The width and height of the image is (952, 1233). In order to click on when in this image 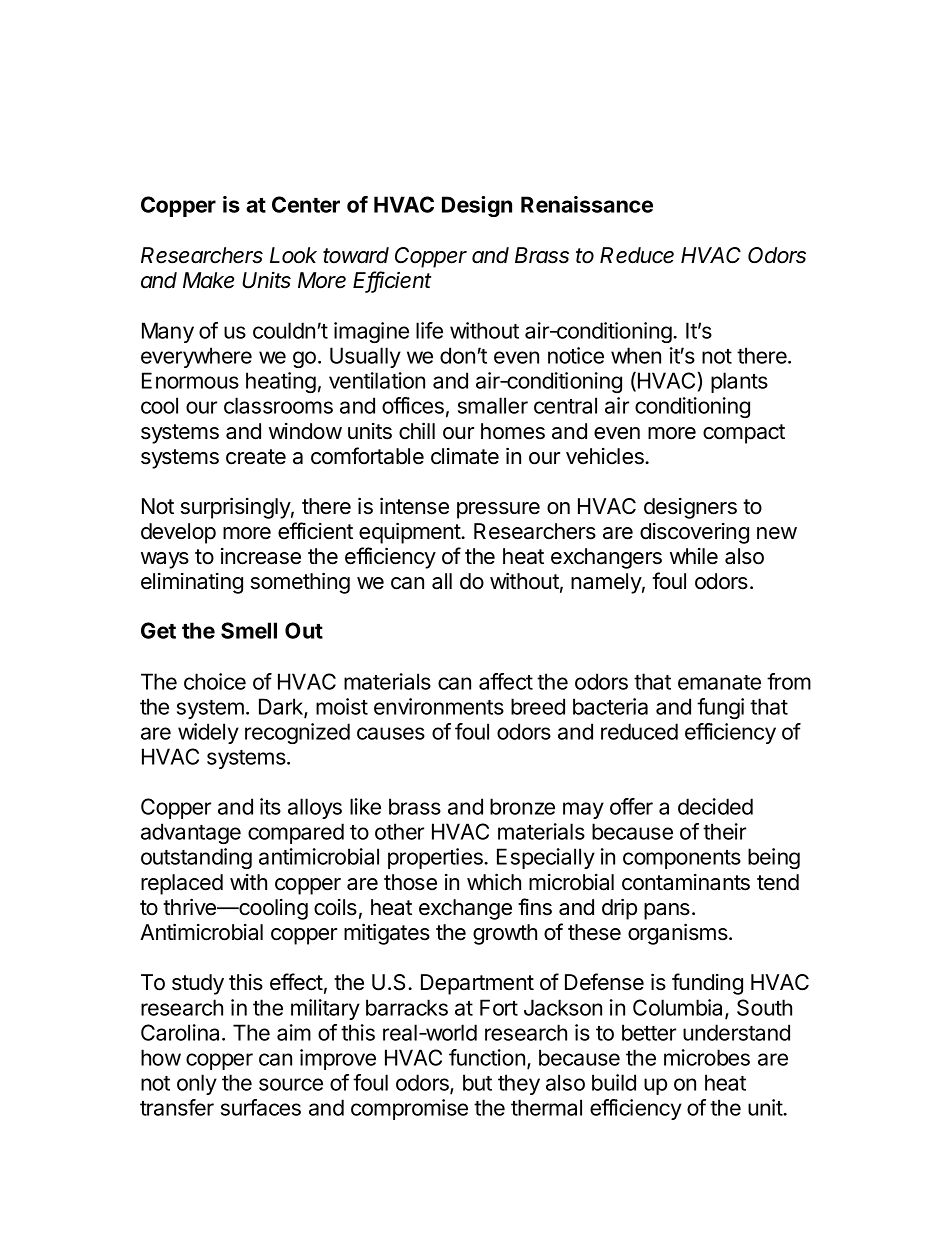, I will do `click(636, 355)`.
